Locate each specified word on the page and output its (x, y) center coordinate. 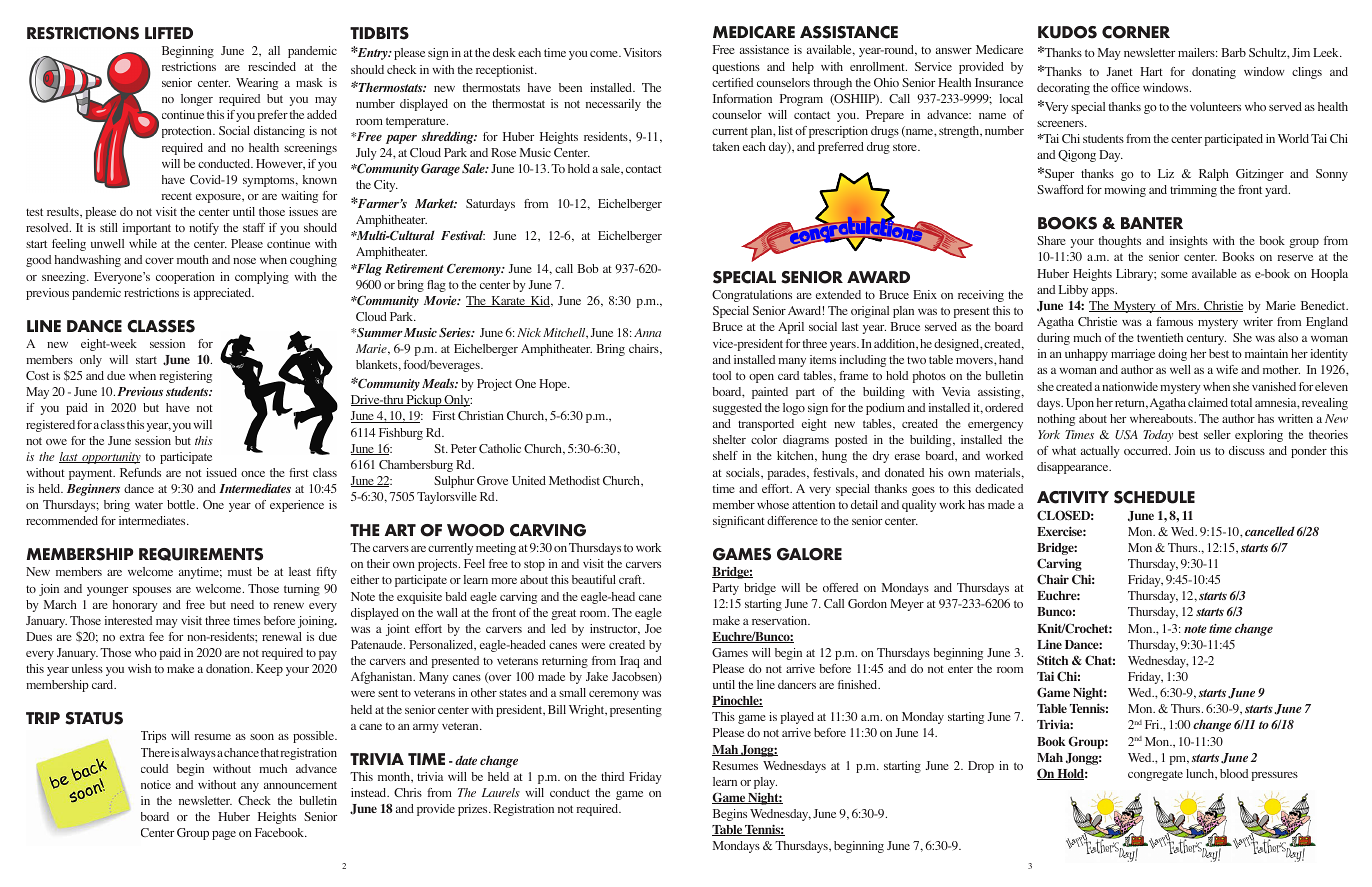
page (224, 835)
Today (1158, 436)
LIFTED (169, 33)
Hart (1151, 71)
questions (736, 68)
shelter (729, 439)
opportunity (110, 458)
